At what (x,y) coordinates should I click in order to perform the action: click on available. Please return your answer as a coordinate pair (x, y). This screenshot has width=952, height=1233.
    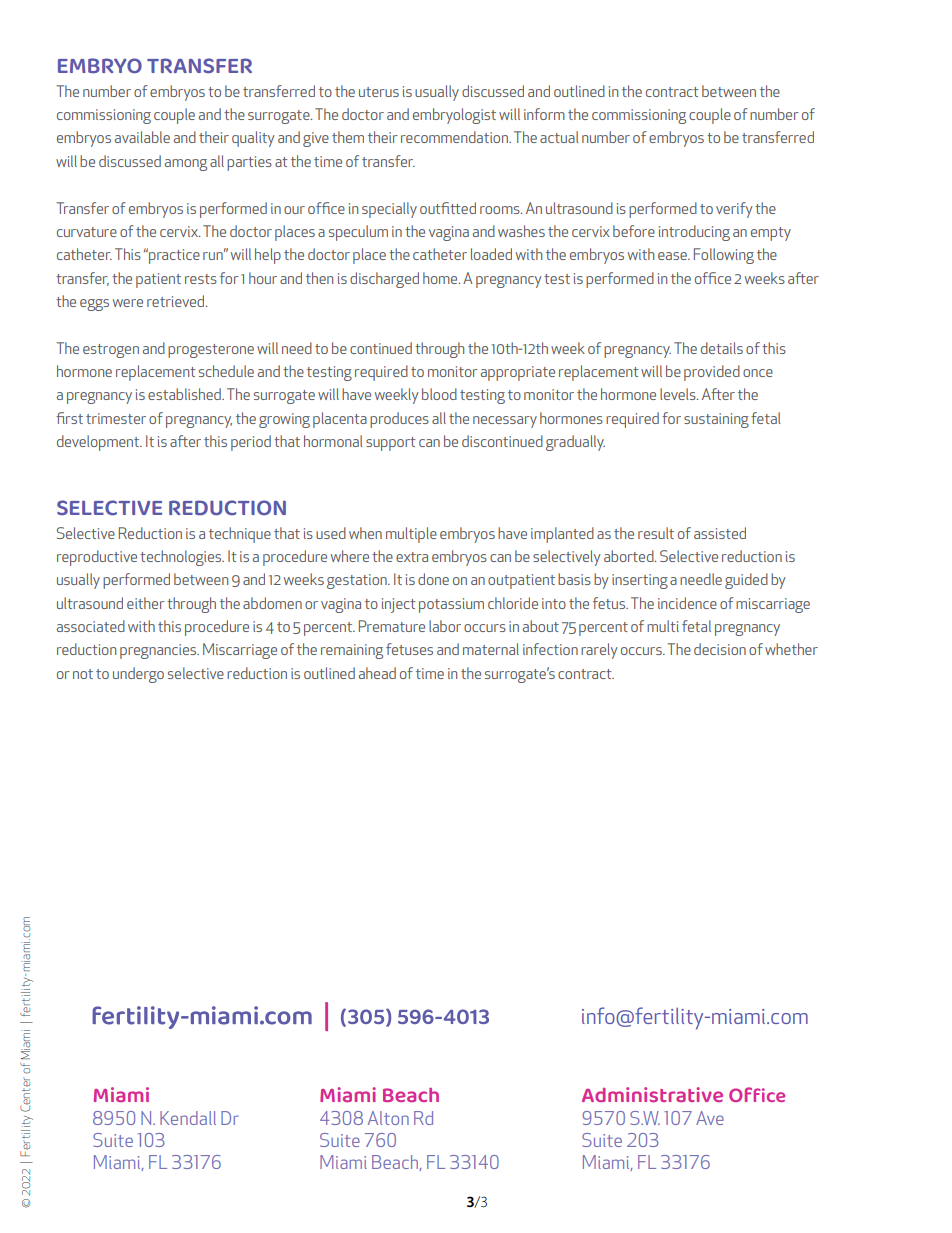
    Looking at the image, I should click on (142, 137).
